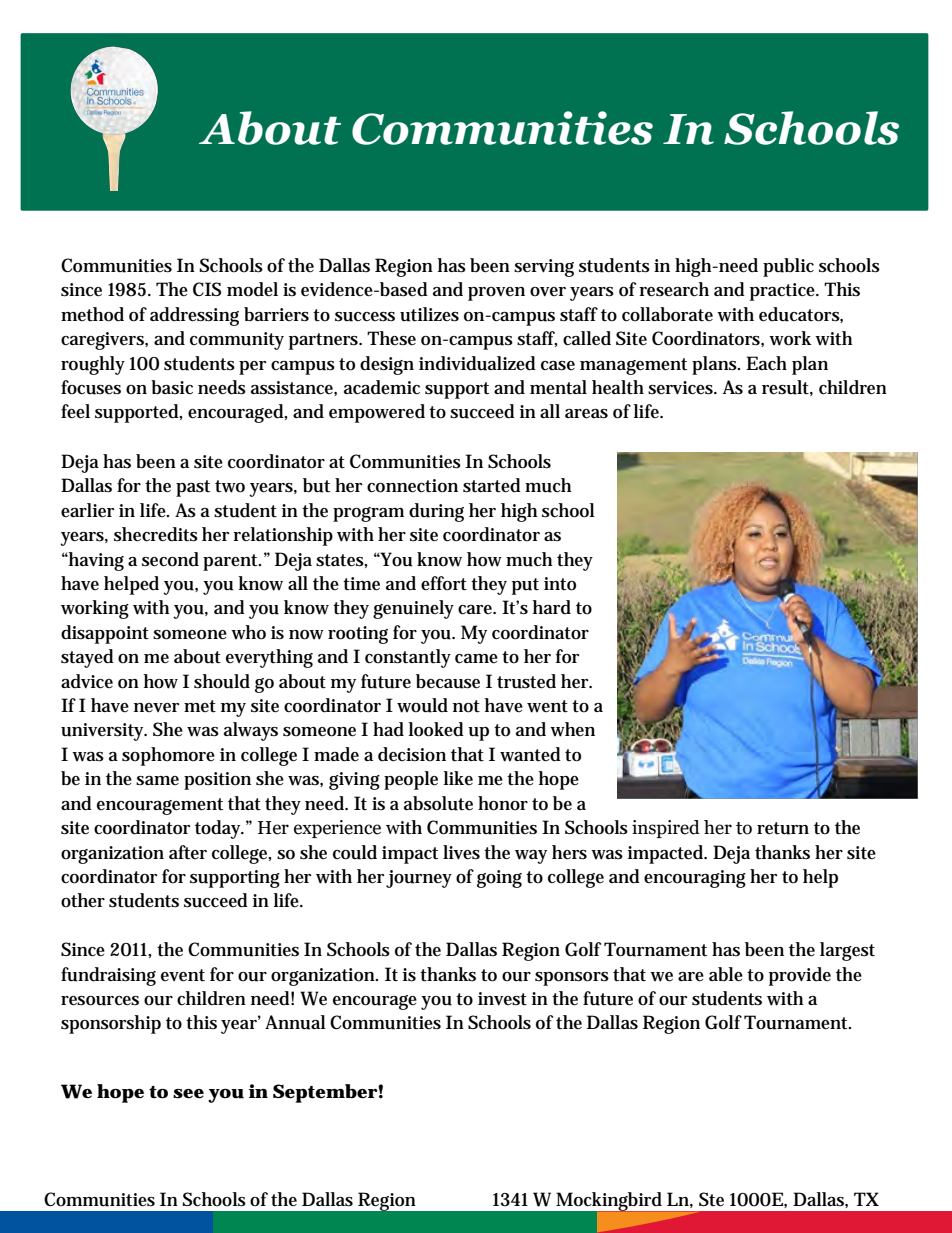 This screenshot has width=952, height=1233. What do you see at coordinates (492, 485) in the screenshot?
I see `started` at bounding box center [492, 485].
